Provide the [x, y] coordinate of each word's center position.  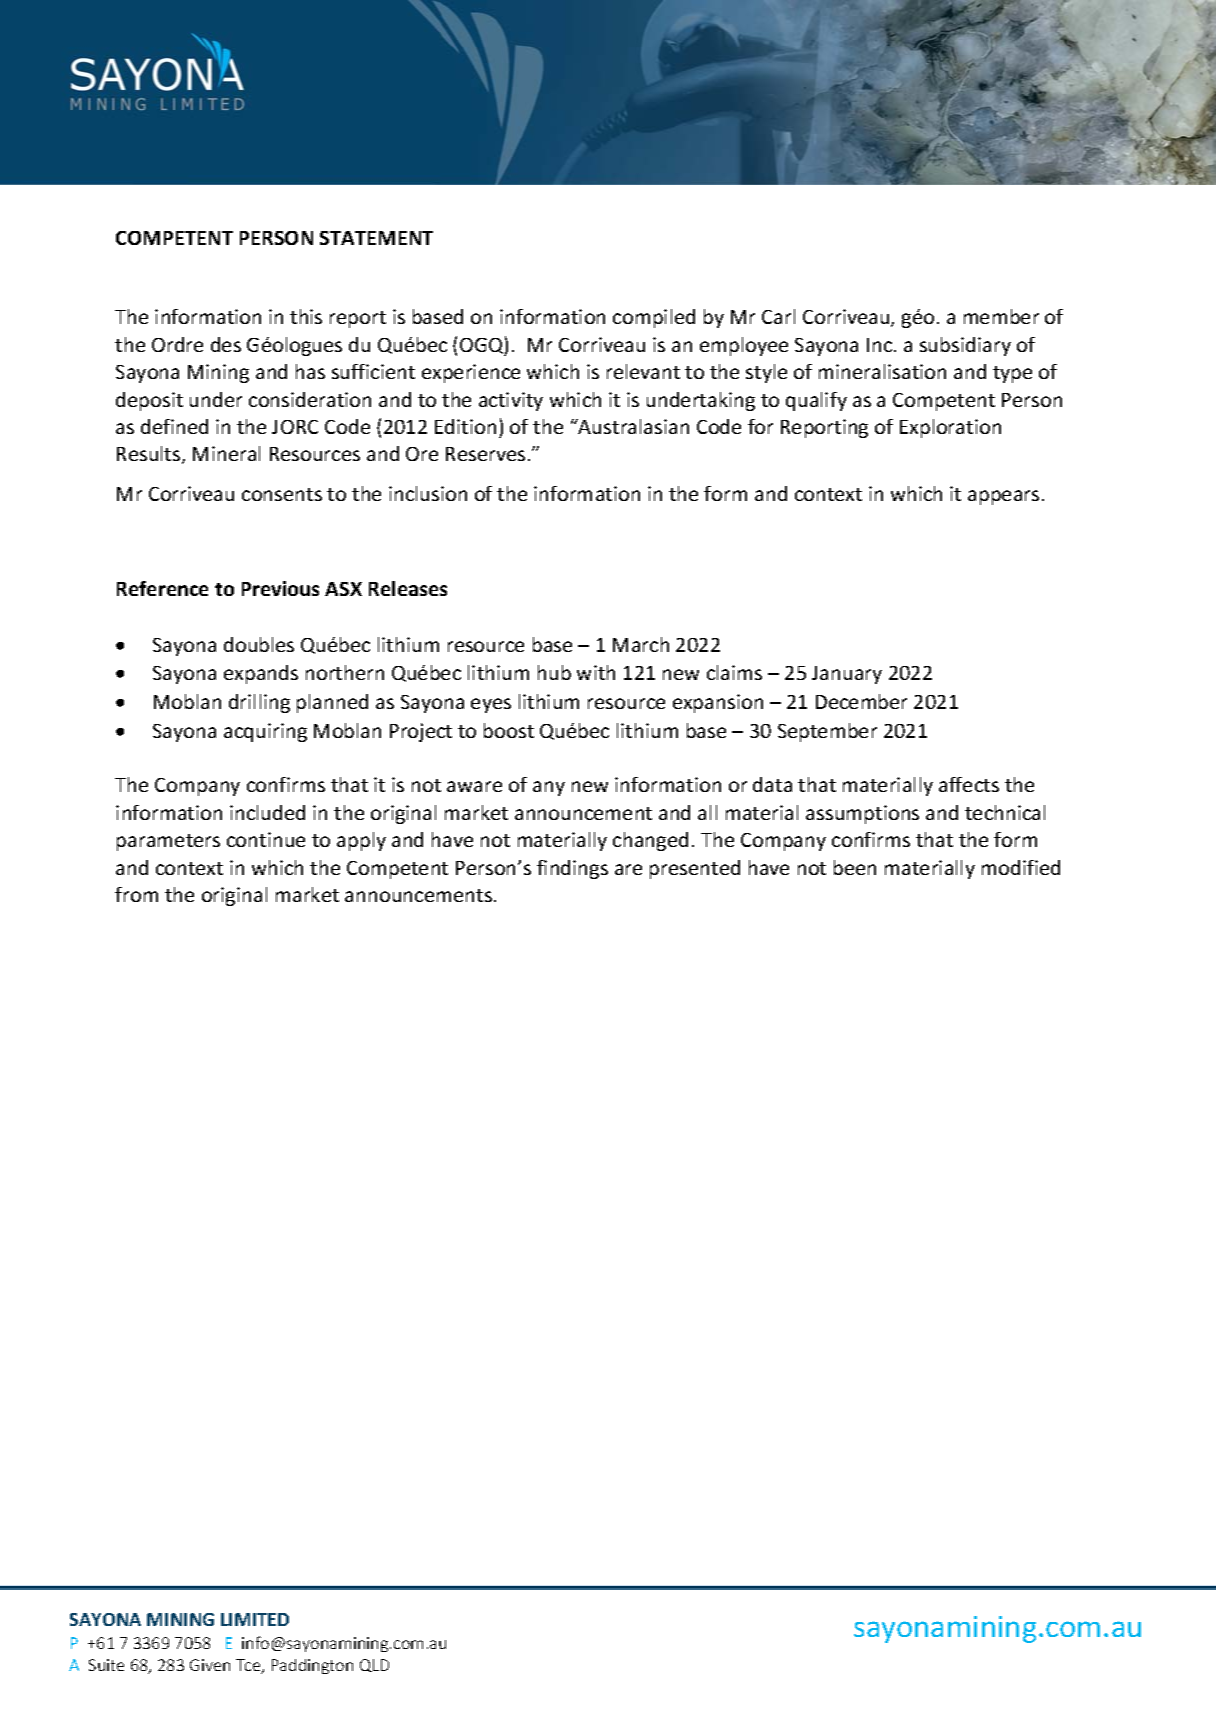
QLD [374, 1665]
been [855, 867]
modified [1021, 867]
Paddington [312, 1666]
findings [572, 869]
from [136, 894]
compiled [654, 318]
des [226, 344]
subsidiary [965, 346]
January [847, 675]
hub [554, 672]
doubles [259, 644]
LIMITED [255, 1619]
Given [210, 1665]
